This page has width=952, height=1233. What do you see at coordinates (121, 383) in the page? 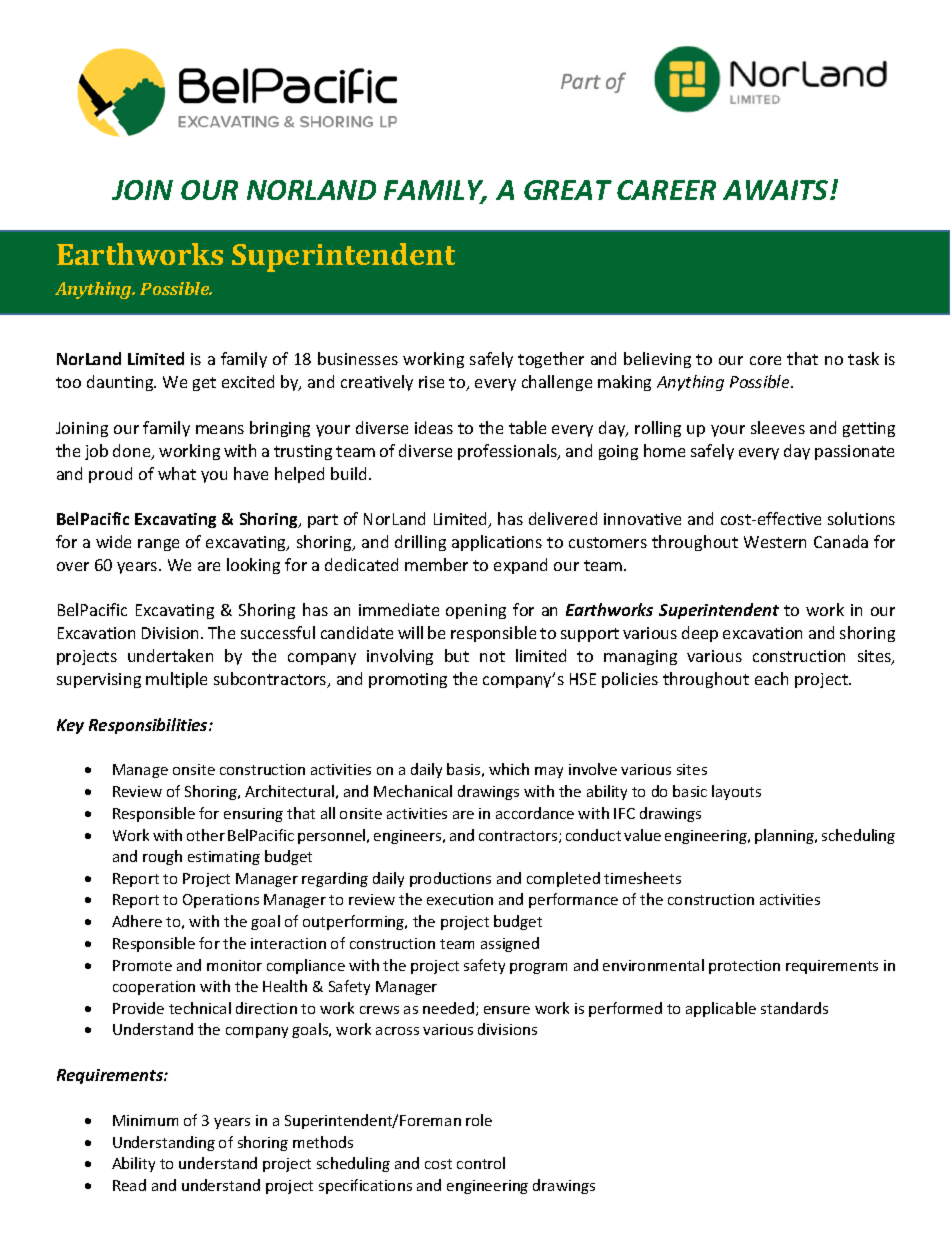
I see `daunting` at bounding box center [121, 383].
